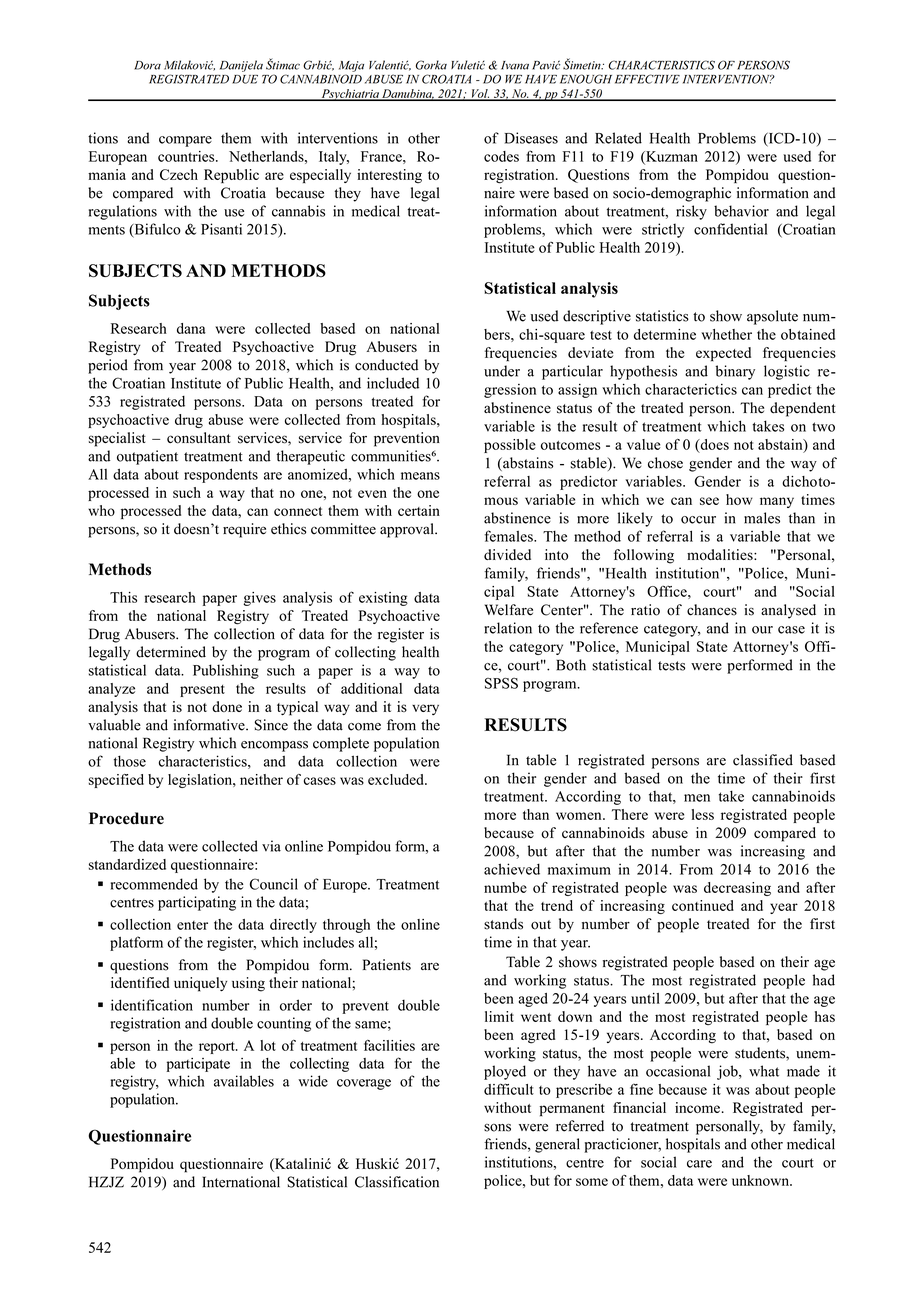 This screenshot has width=924, height=1308. What do you see at coordinates (479, 94) in the screenshot?
I see `Vol` at bounding box center [479, 94].
